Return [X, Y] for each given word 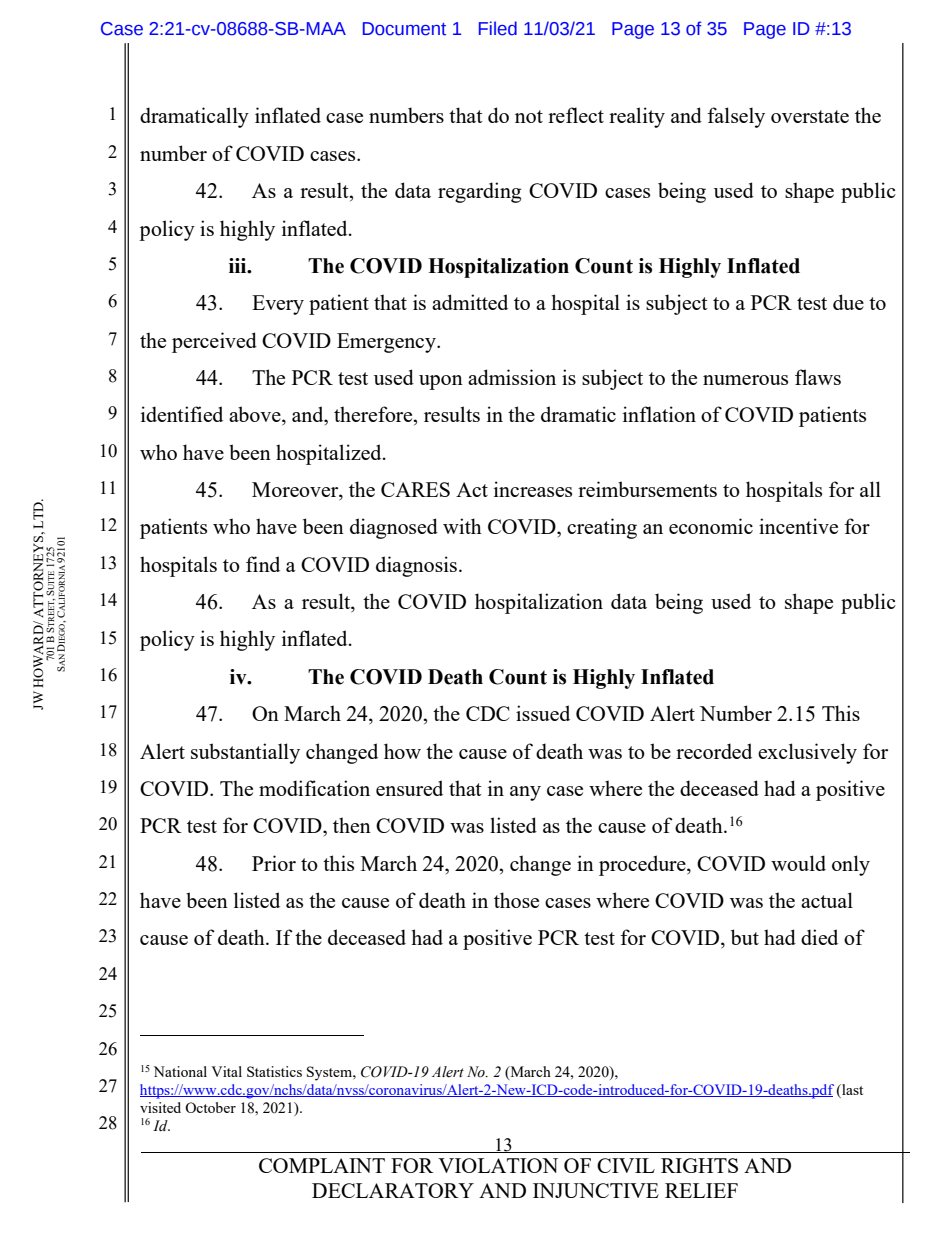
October [210, 1107]
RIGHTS [699, 1165]
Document [404, 29]
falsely [736, 117]
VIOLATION [498, 1165]
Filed [498, 28]
